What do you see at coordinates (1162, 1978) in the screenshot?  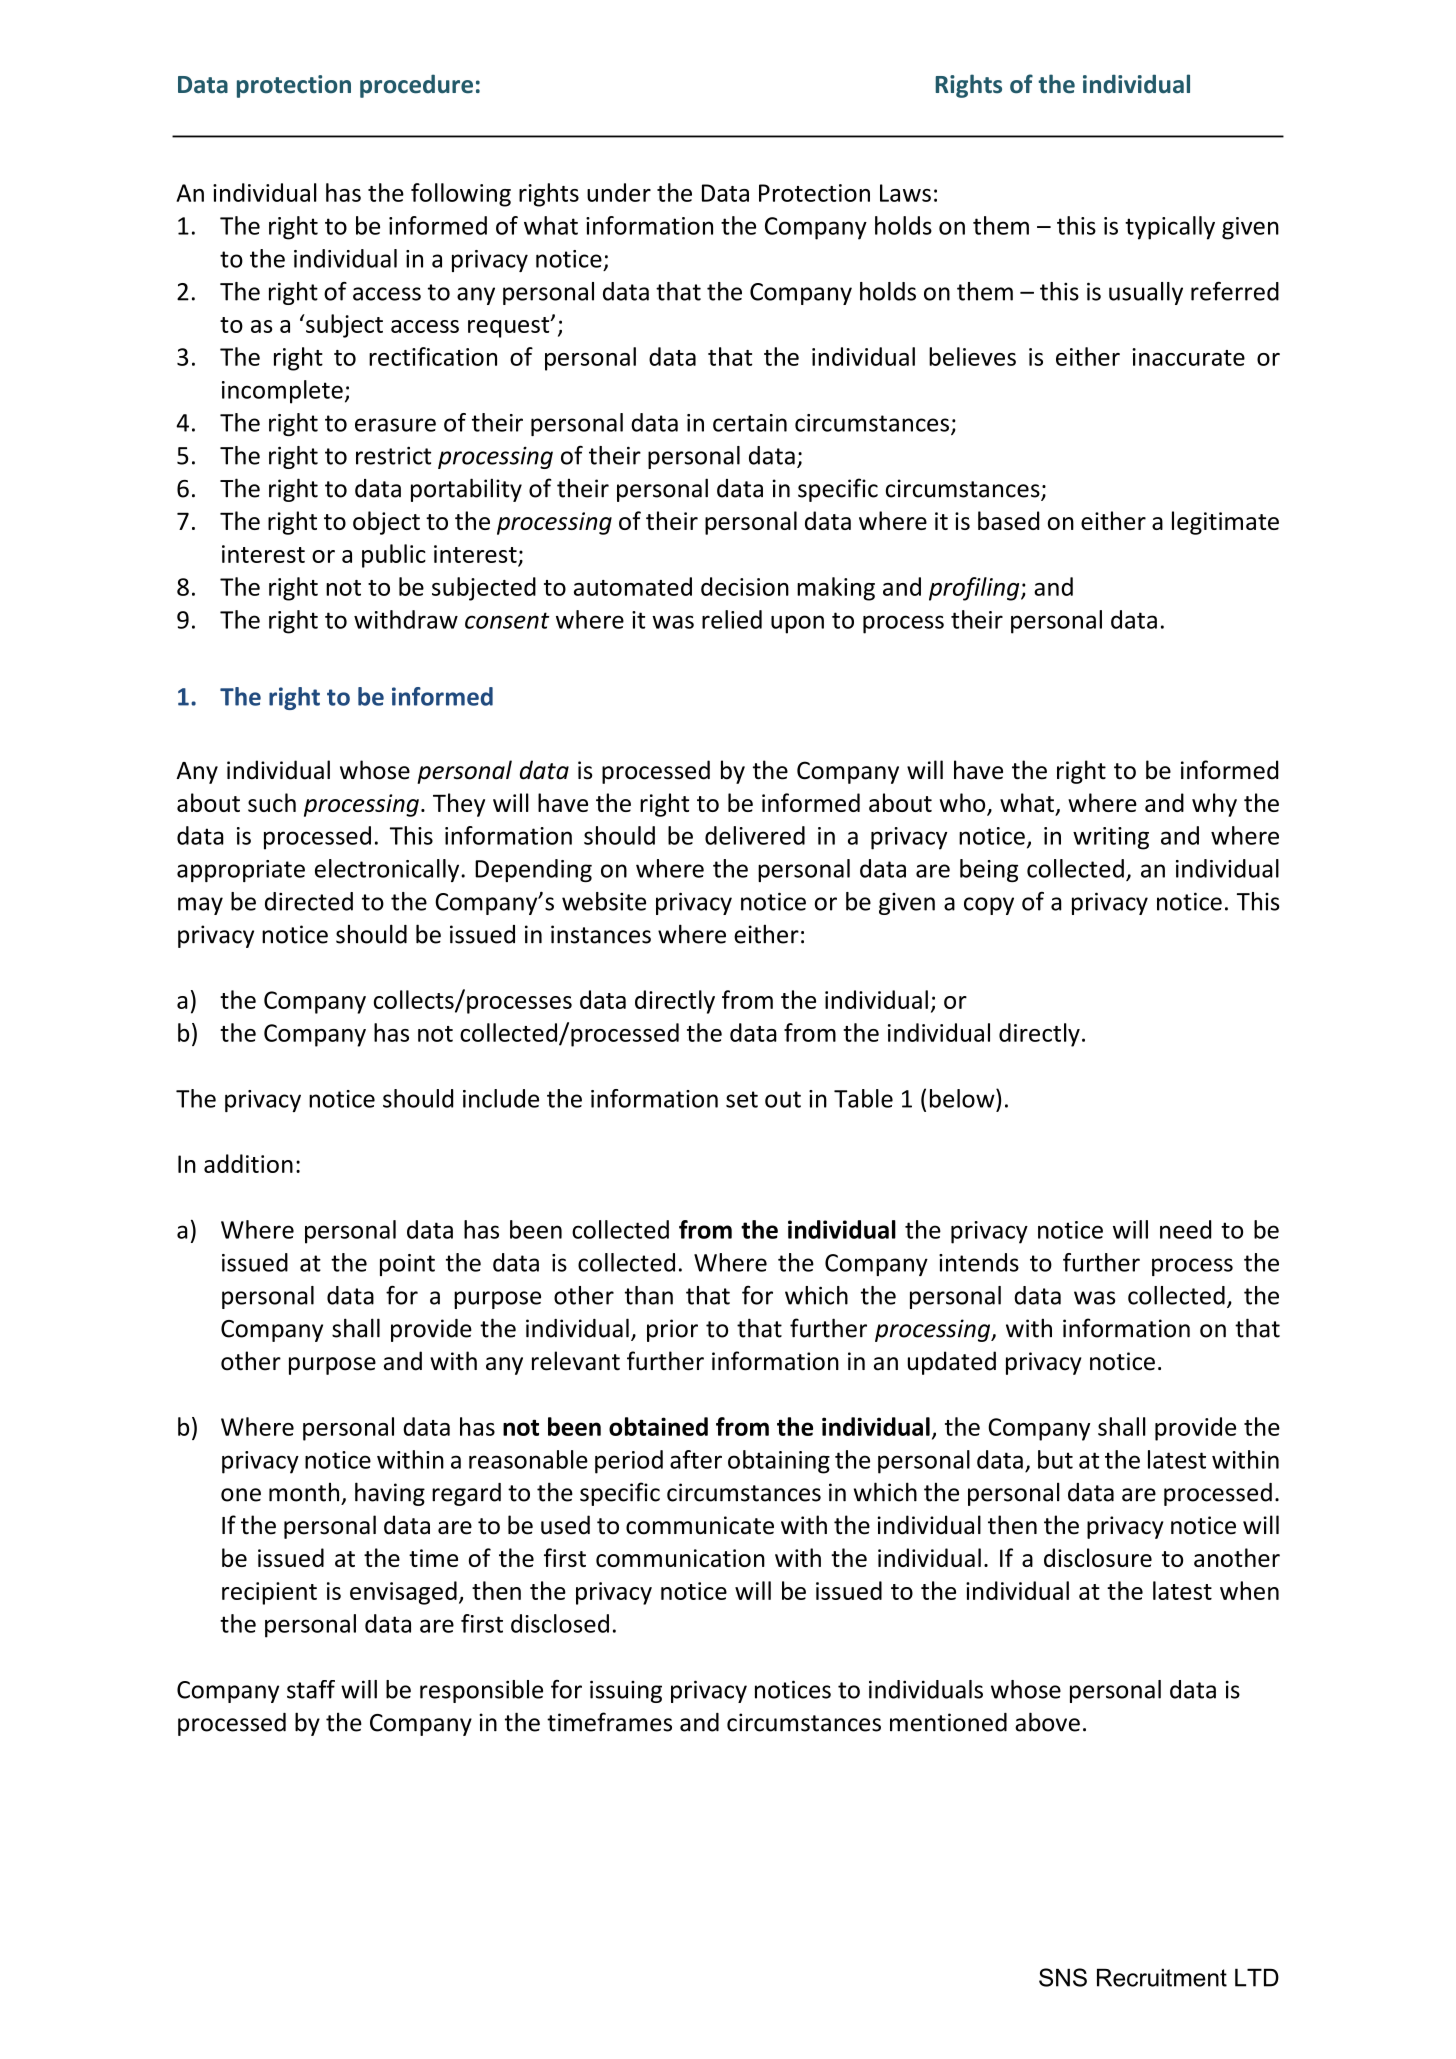 I see `Recruitment` at bounding box center [1162, 1978].
